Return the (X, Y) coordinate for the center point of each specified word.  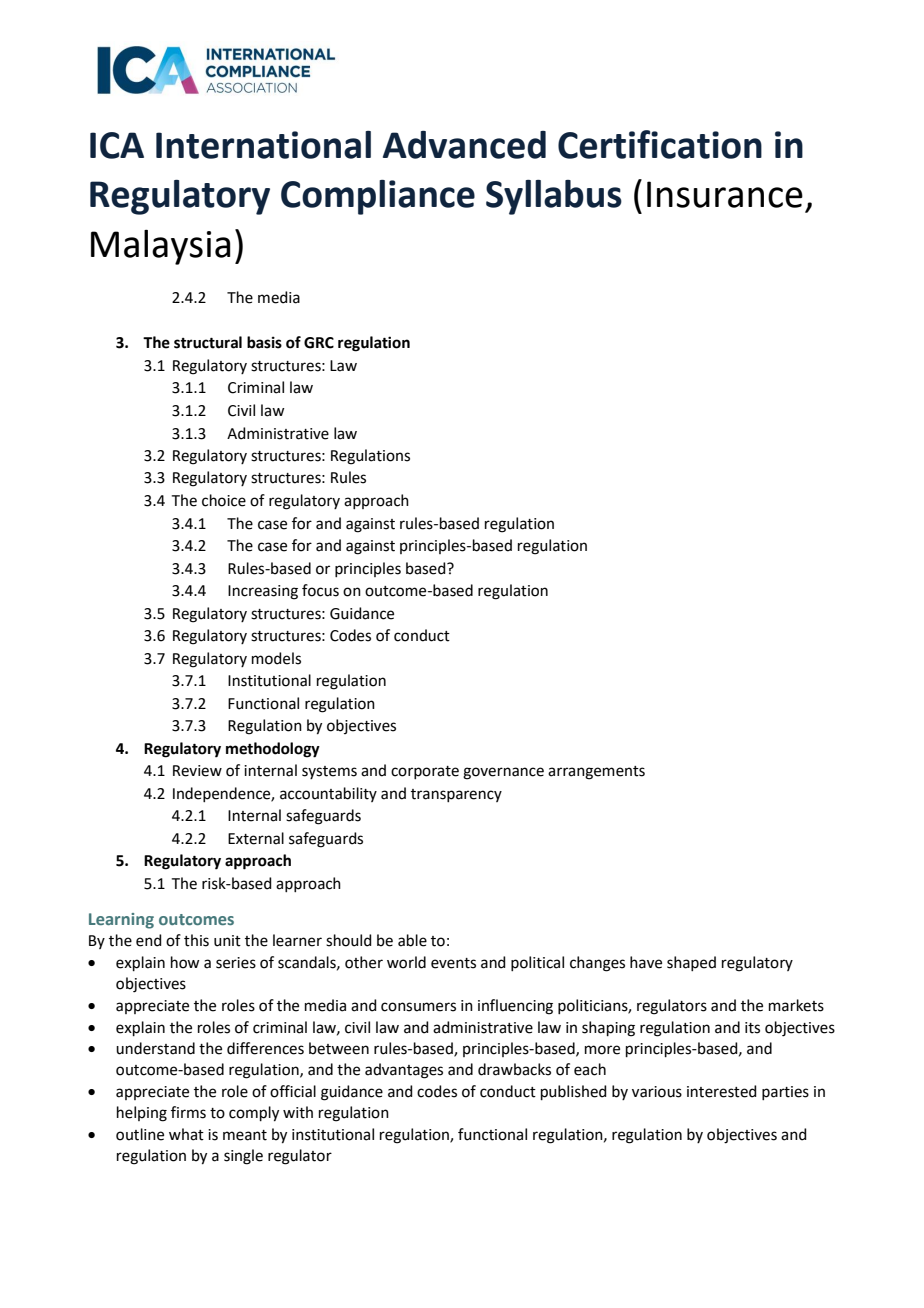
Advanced (464, 145)
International (263, 145)
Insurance (725, 194)
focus (320, 590)
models (276, 658)
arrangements (596, 773)
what (186, 1134)
